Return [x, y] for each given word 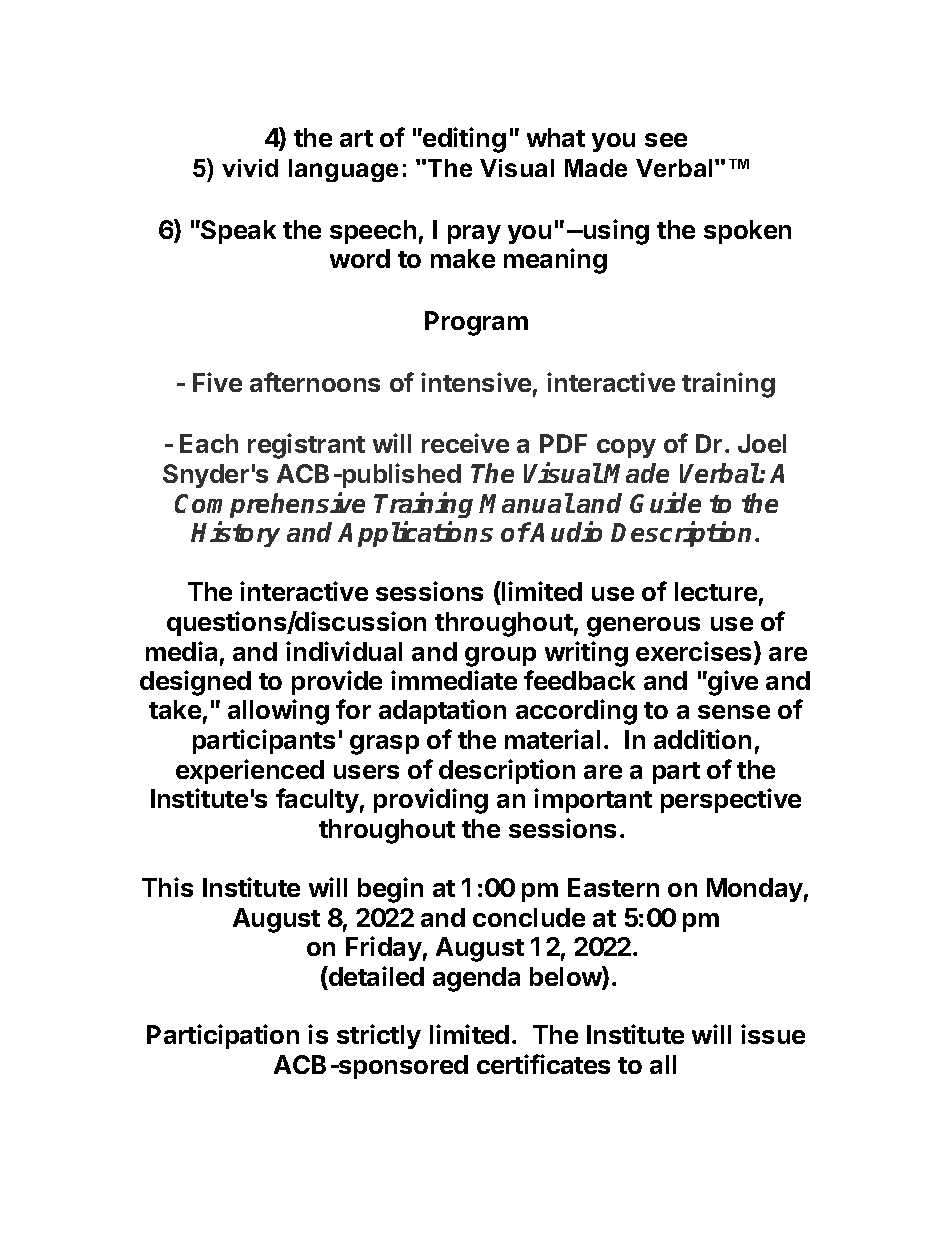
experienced [250, 771]
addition [702, 739]
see [666, 140]
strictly [379, 1036]
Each [209, 443]
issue [773, 1034]
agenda [476, 979]
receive [465, 443]
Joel [762, 443]
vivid [250, 168]
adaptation [442, 711]
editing [463, 140]
